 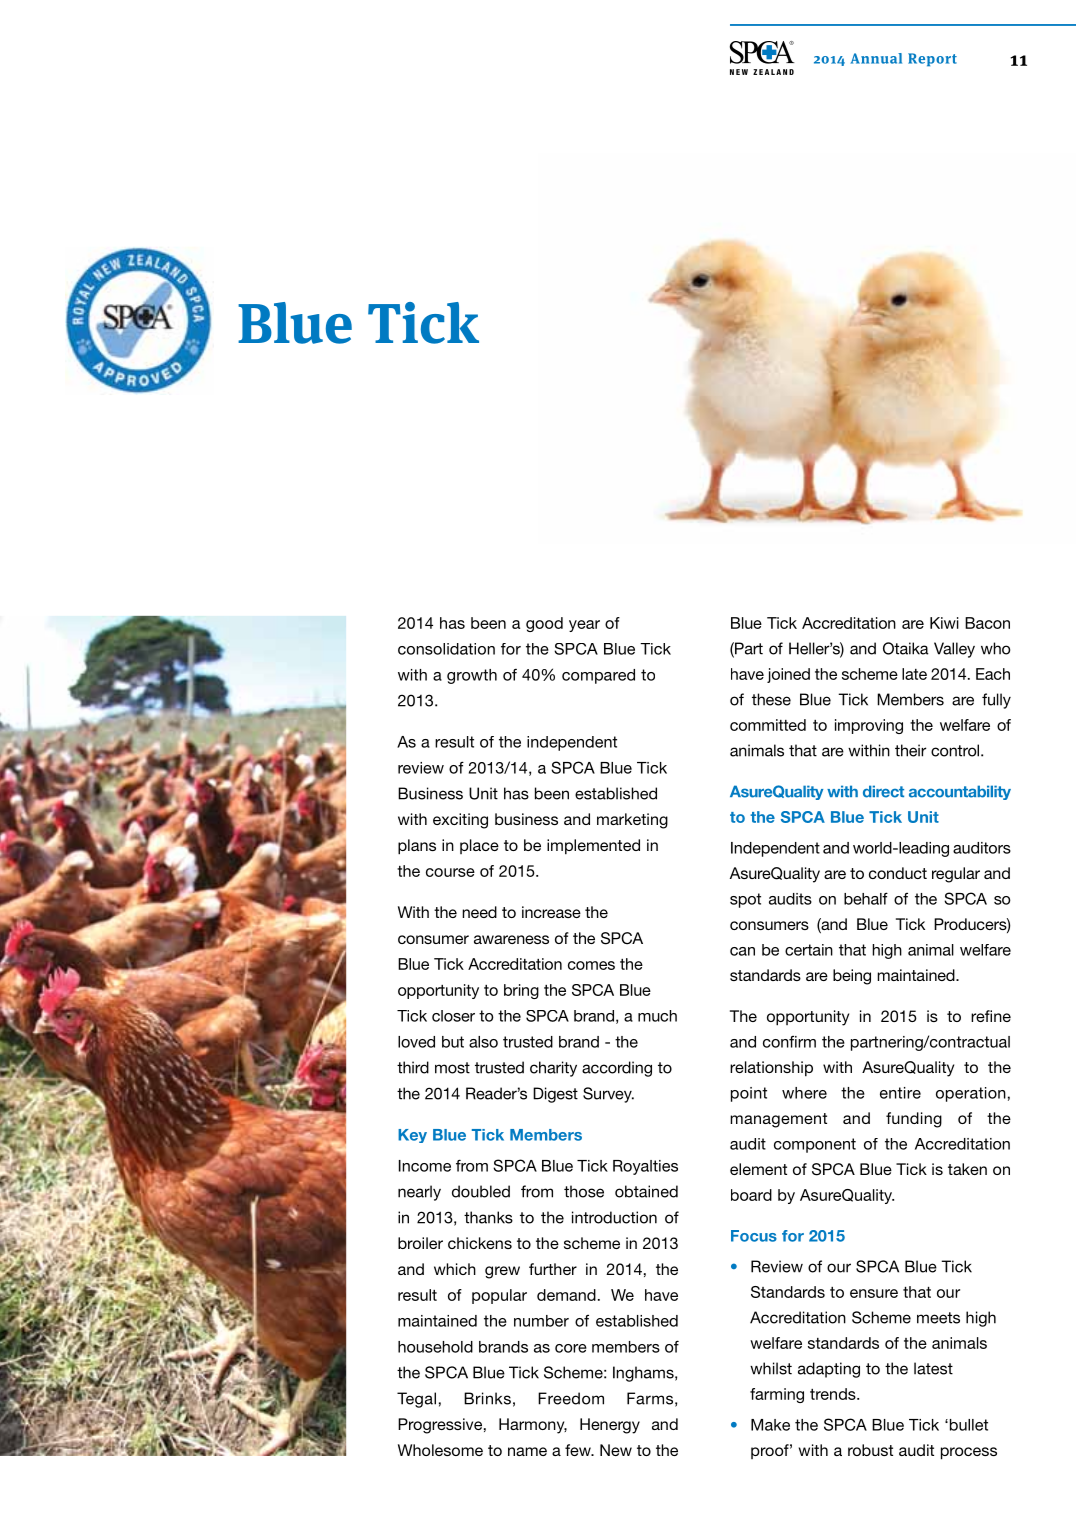 I want to click on Harmony, so click(x=533, y=1426).
